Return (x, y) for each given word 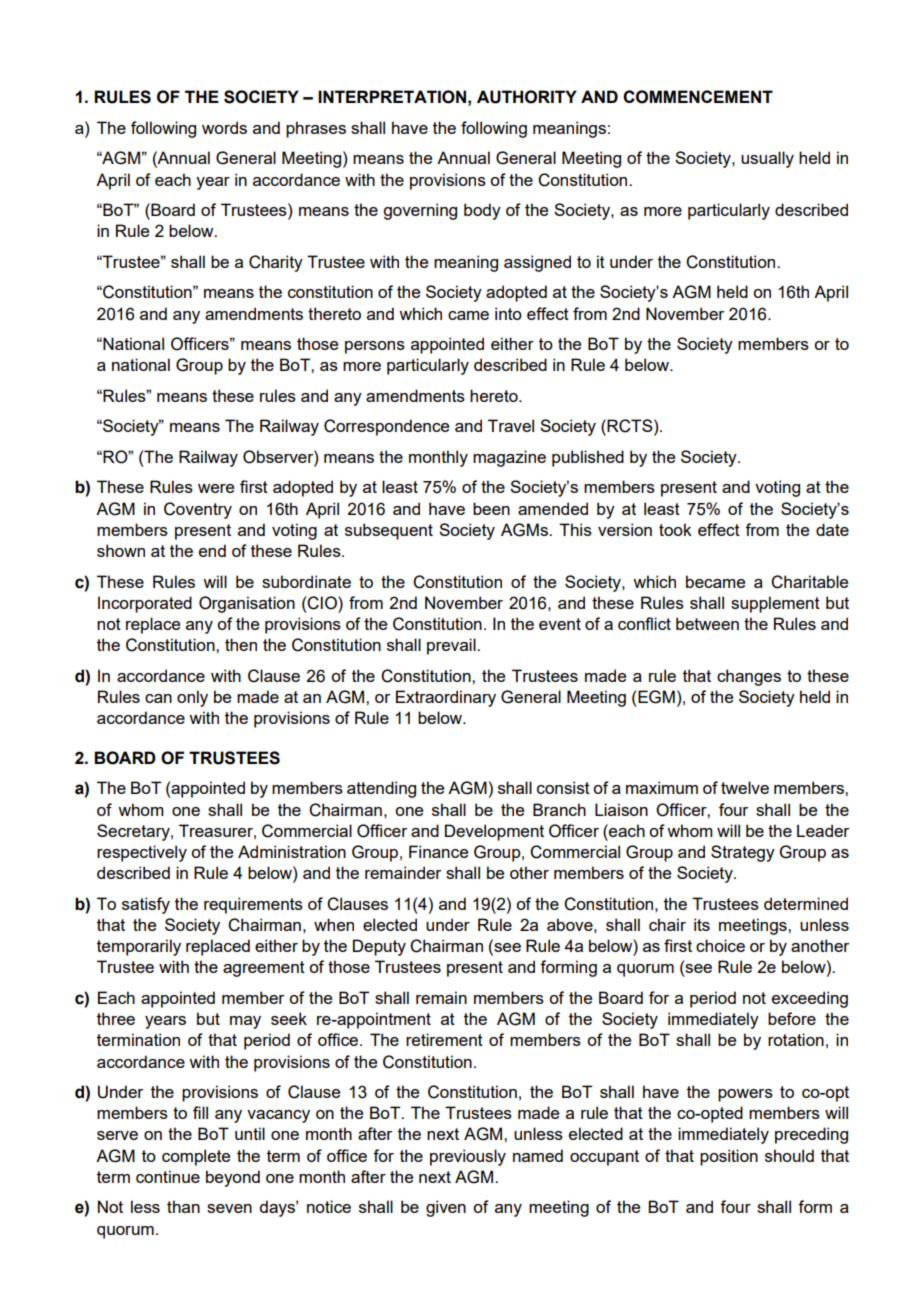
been (491, 508)
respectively (142, 853)
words (224, 127)
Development (494, 832)
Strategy (743, 853)
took (675, 529)
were (216, 488)
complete (196, 1157)
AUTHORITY (527, 97)
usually (767, 159)
